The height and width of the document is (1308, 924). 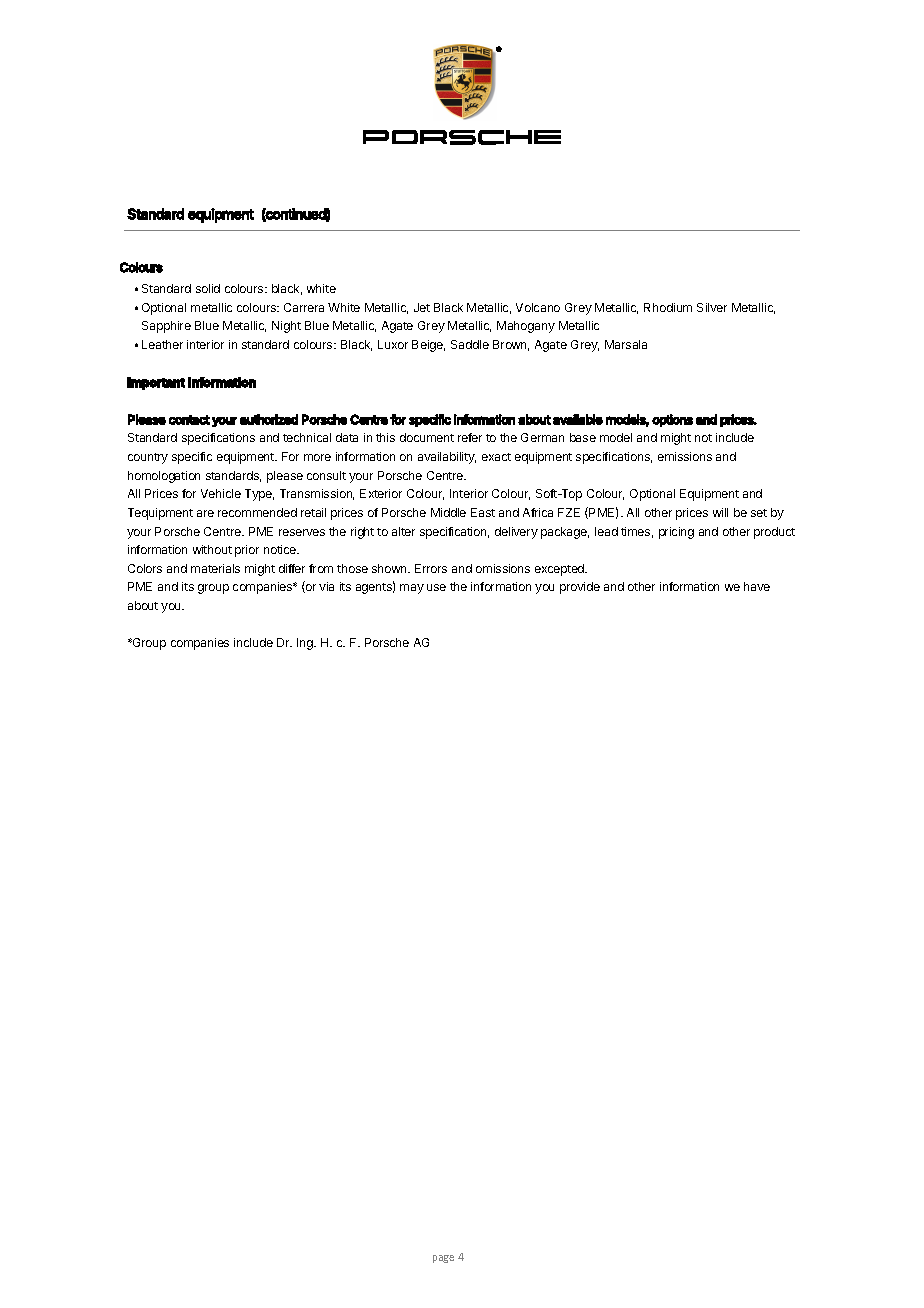 What do you see at coordinates (712, 307) in the document?
I see `Silver` at bounding box center [712, 307].
